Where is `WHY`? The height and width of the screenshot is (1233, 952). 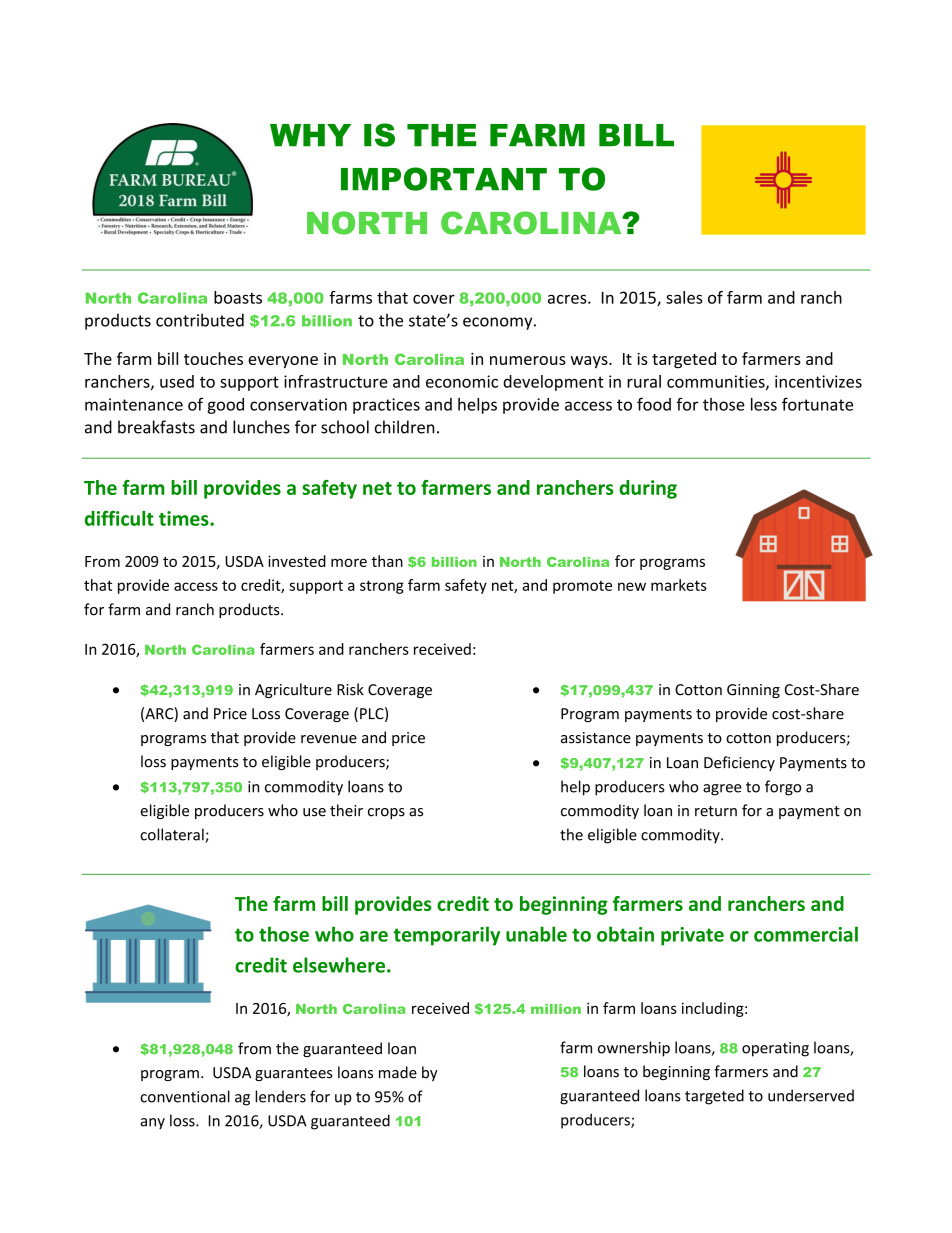
WHY is located at coordinates (310, 135).
